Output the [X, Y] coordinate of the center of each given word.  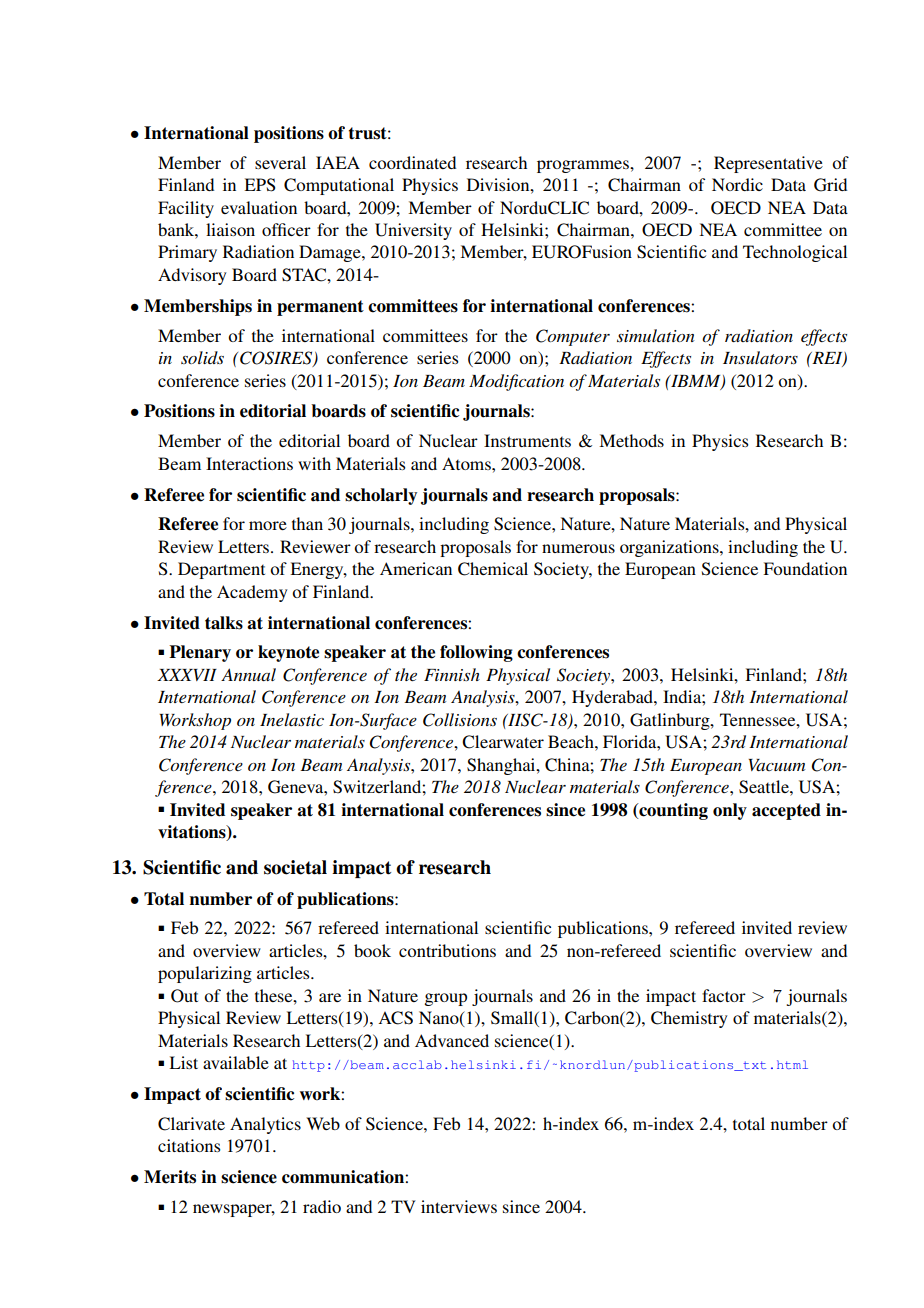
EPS [259, 185]
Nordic [737, 184]
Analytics [265, 1125]
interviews [459, 1206]
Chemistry [689, 1019]
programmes [584, 166]
